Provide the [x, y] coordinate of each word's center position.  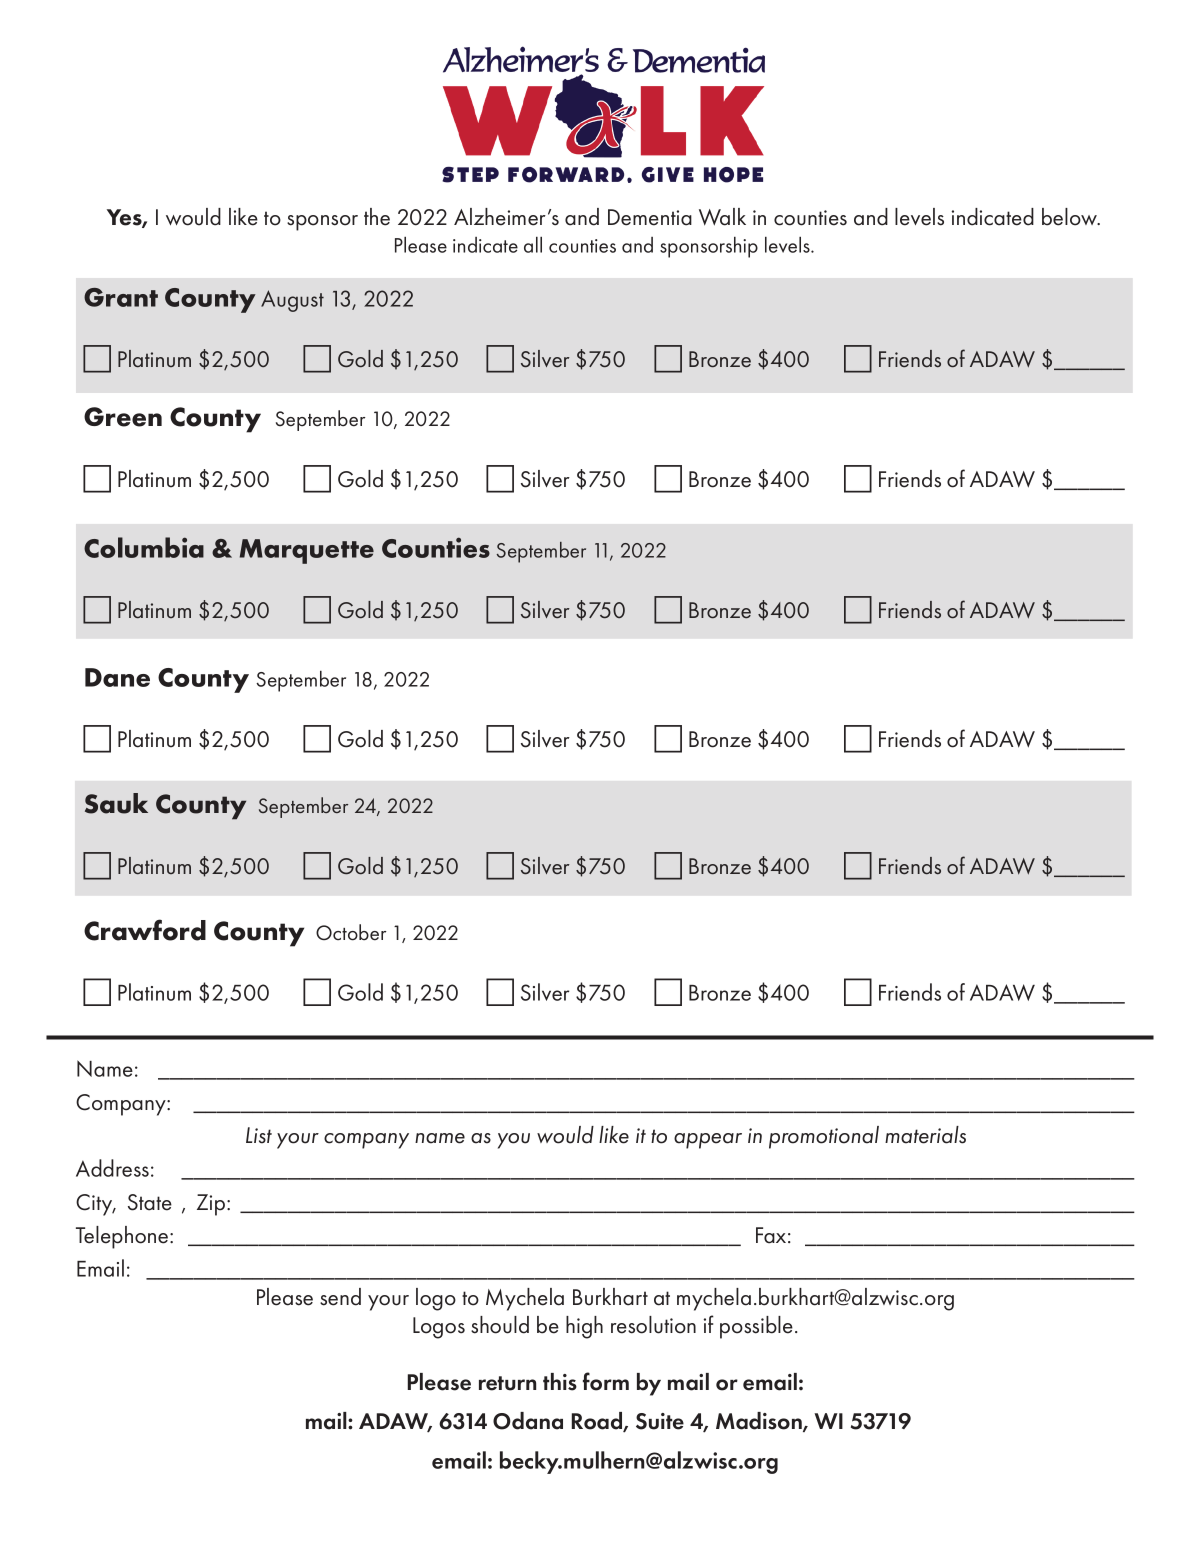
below [1071, 217]
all [533, 244]
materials [925, 1135]
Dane [117, 677]
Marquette [307, 551]
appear [708, 1141]
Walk [722, 217]
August [292, 301]
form [606, 1381]
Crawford [145, 930]
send [340, 1297]
